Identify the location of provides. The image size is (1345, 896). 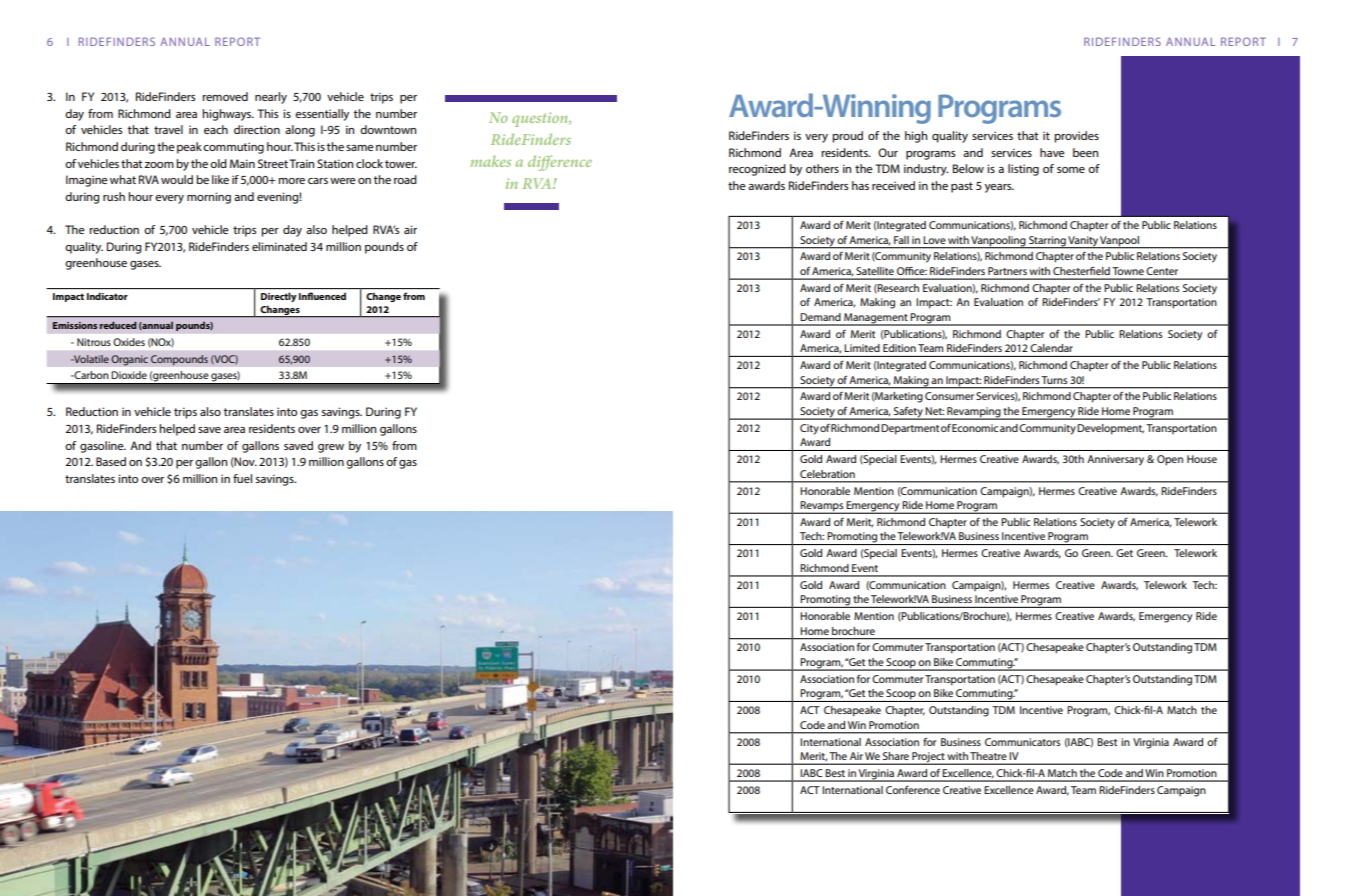
(1076, 137).
